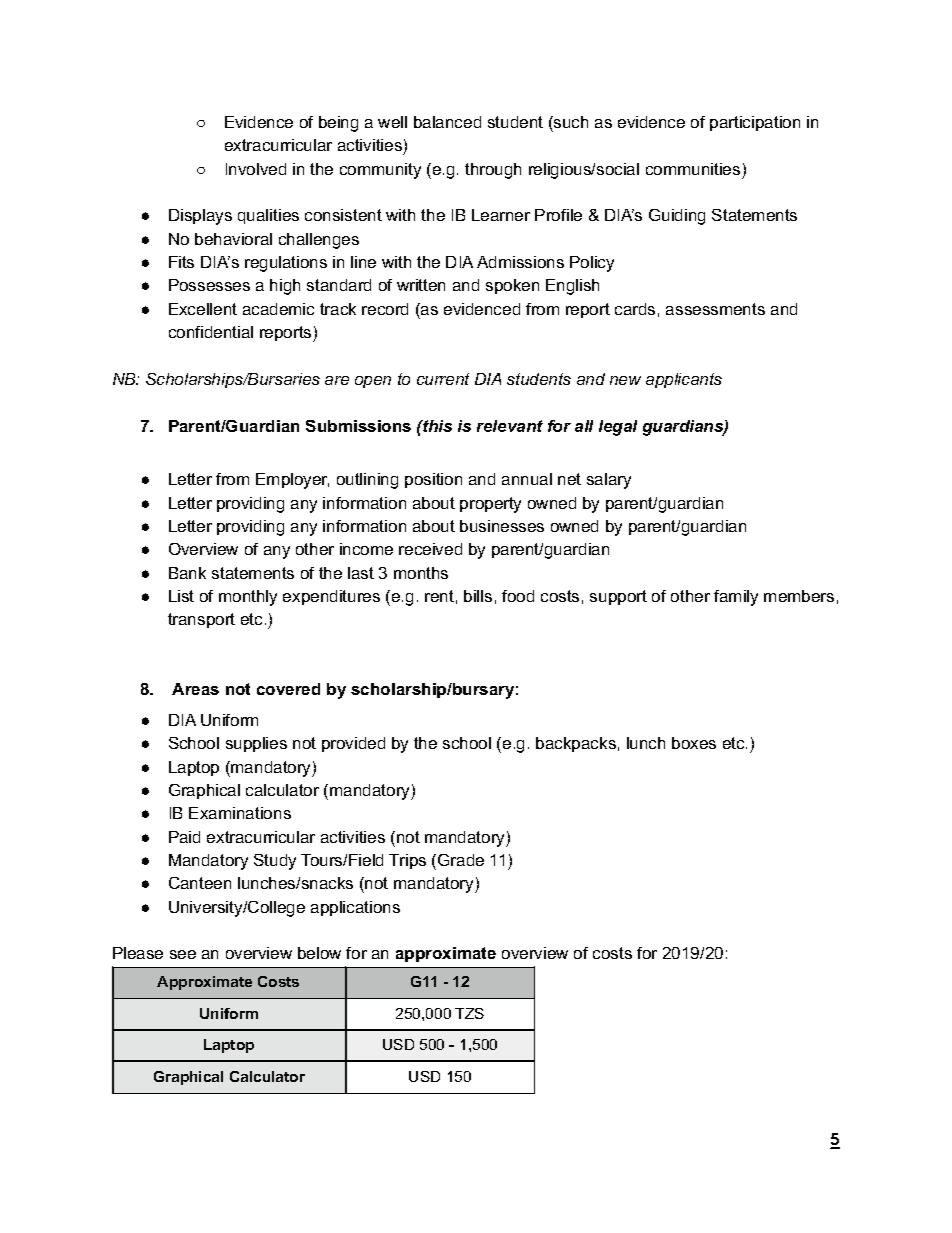  I want to click on family, so click(736, 598).
